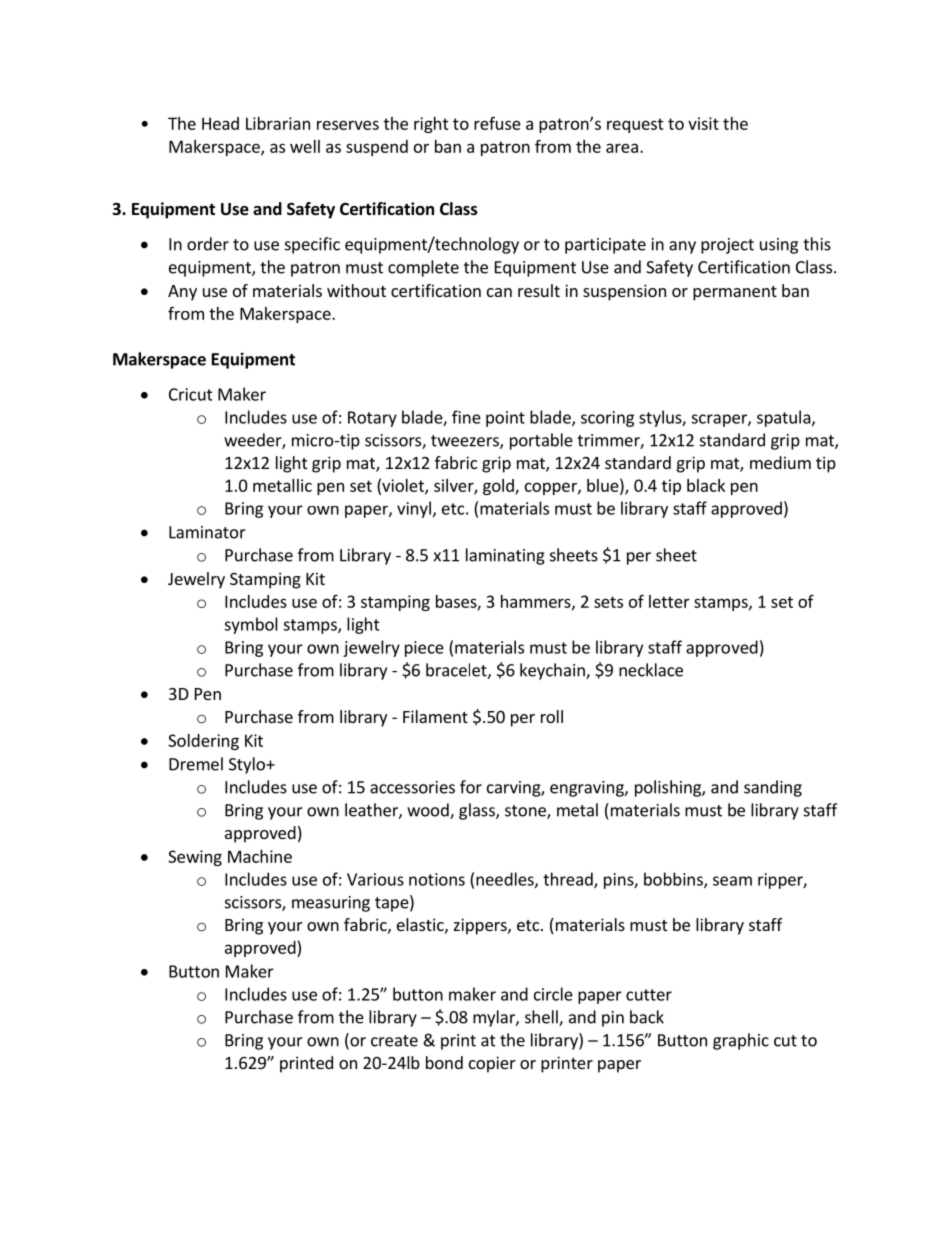  Describe the element at coordinates (526, 812) in the document. I see `stone` at that location.
